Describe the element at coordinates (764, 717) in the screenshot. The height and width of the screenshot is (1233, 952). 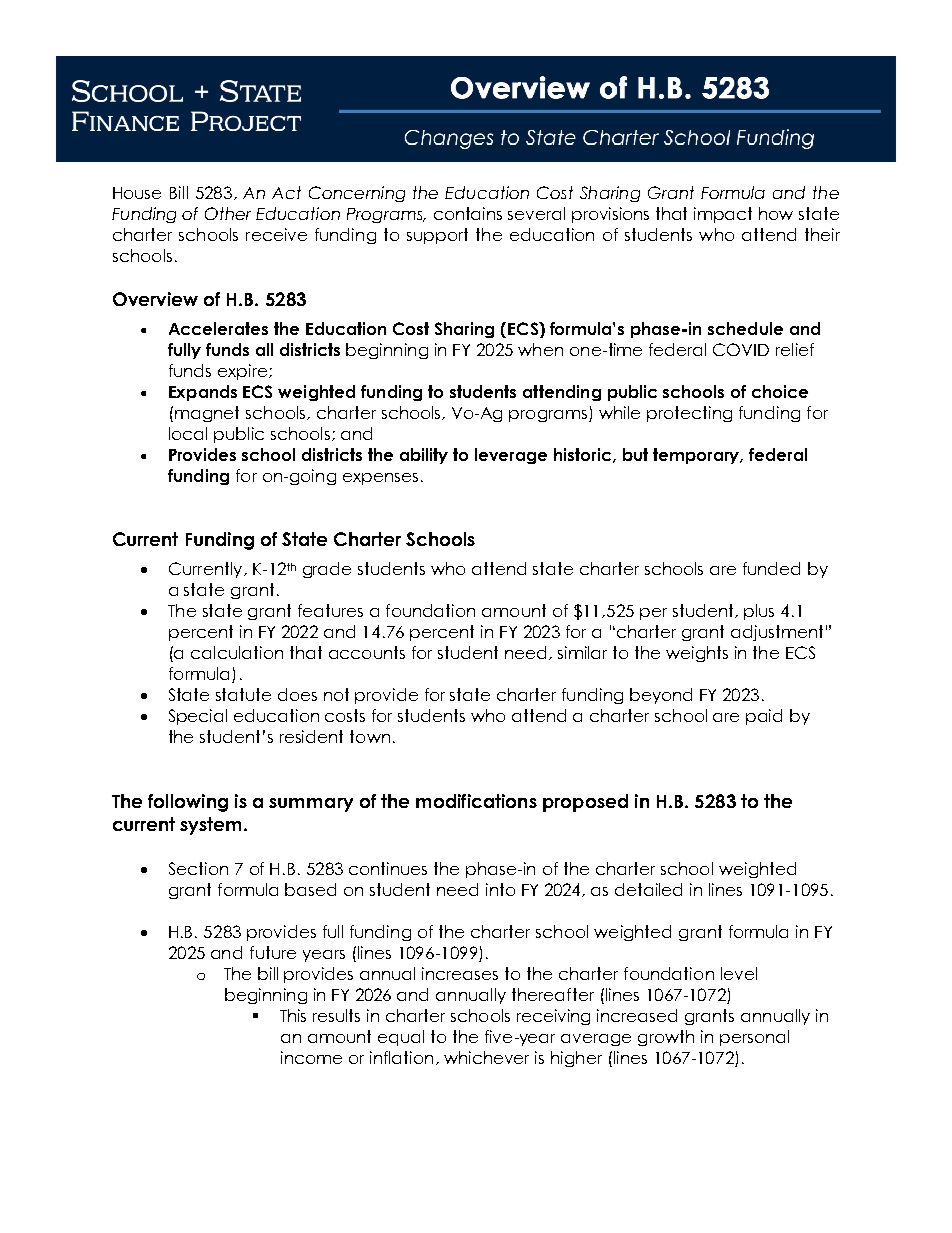
I see `paid` at that location.
